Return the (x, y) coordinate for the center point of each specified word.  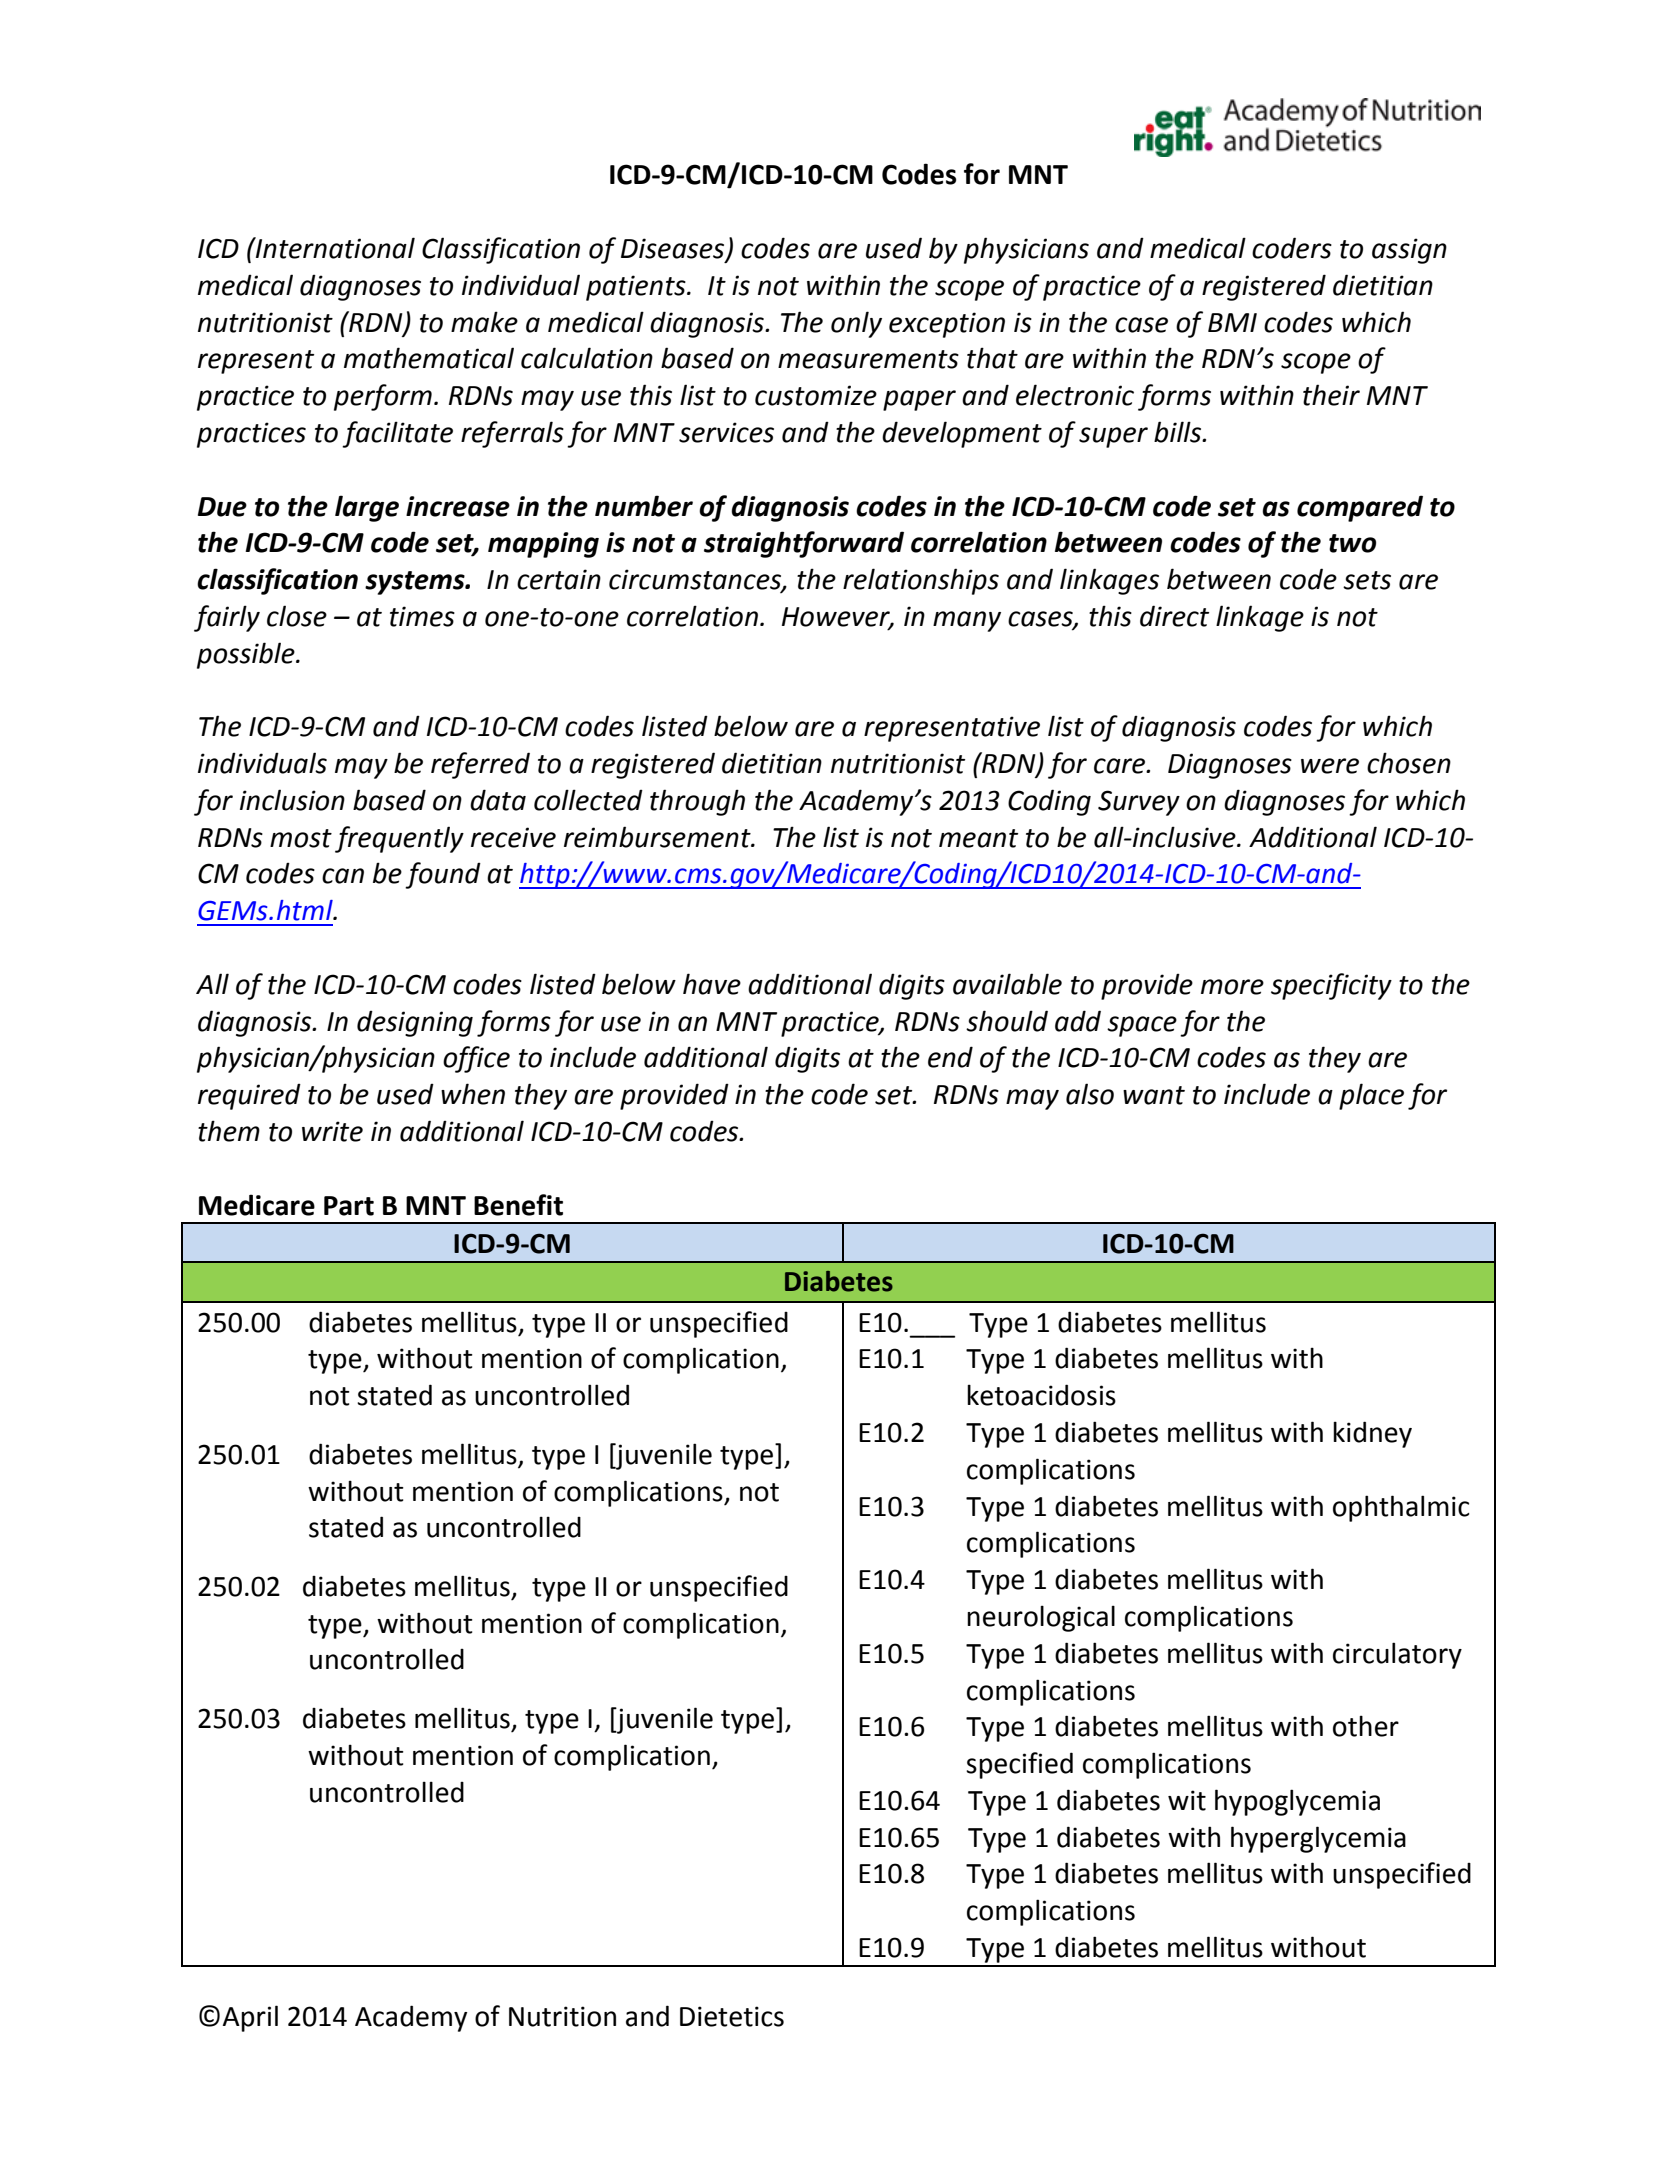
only (856, 324)
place (1371, 1096)
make (484, 322)
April (250, 2018)
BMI (1232, 322)
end (950, 1057)
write (332, 1131)
